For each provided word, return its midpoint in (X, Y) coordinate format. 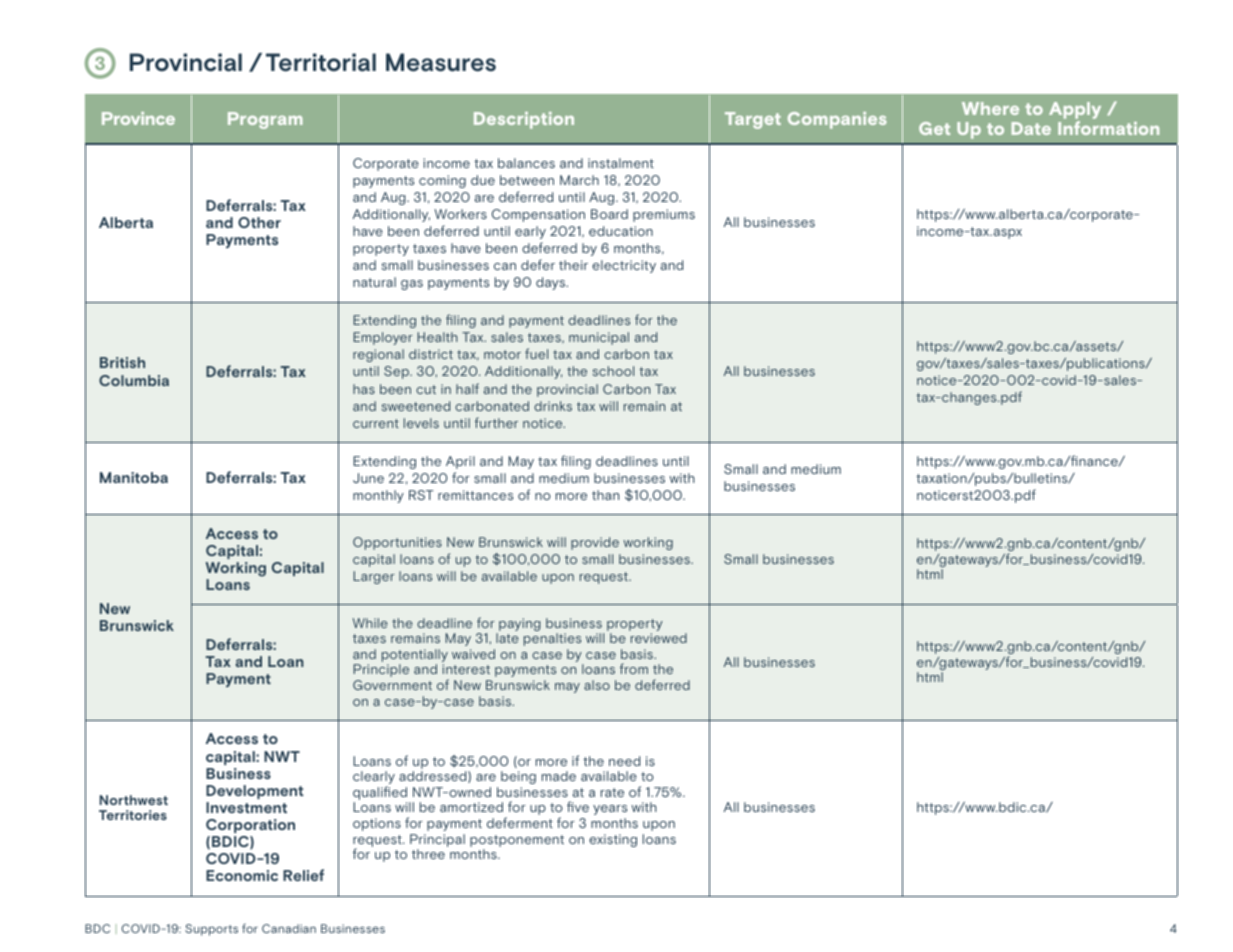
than (605, 495)
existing (613, 840)
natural (374, 282)
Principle (381, 670)
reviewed (659, 638)
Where (990, 108)
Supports (211, 930)
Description (524, 120)
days (552, 283)
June (368, 478)
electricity (624, 266)
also (597, 685)
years (610, 810)
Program (265, 120)
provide (595, 543)
